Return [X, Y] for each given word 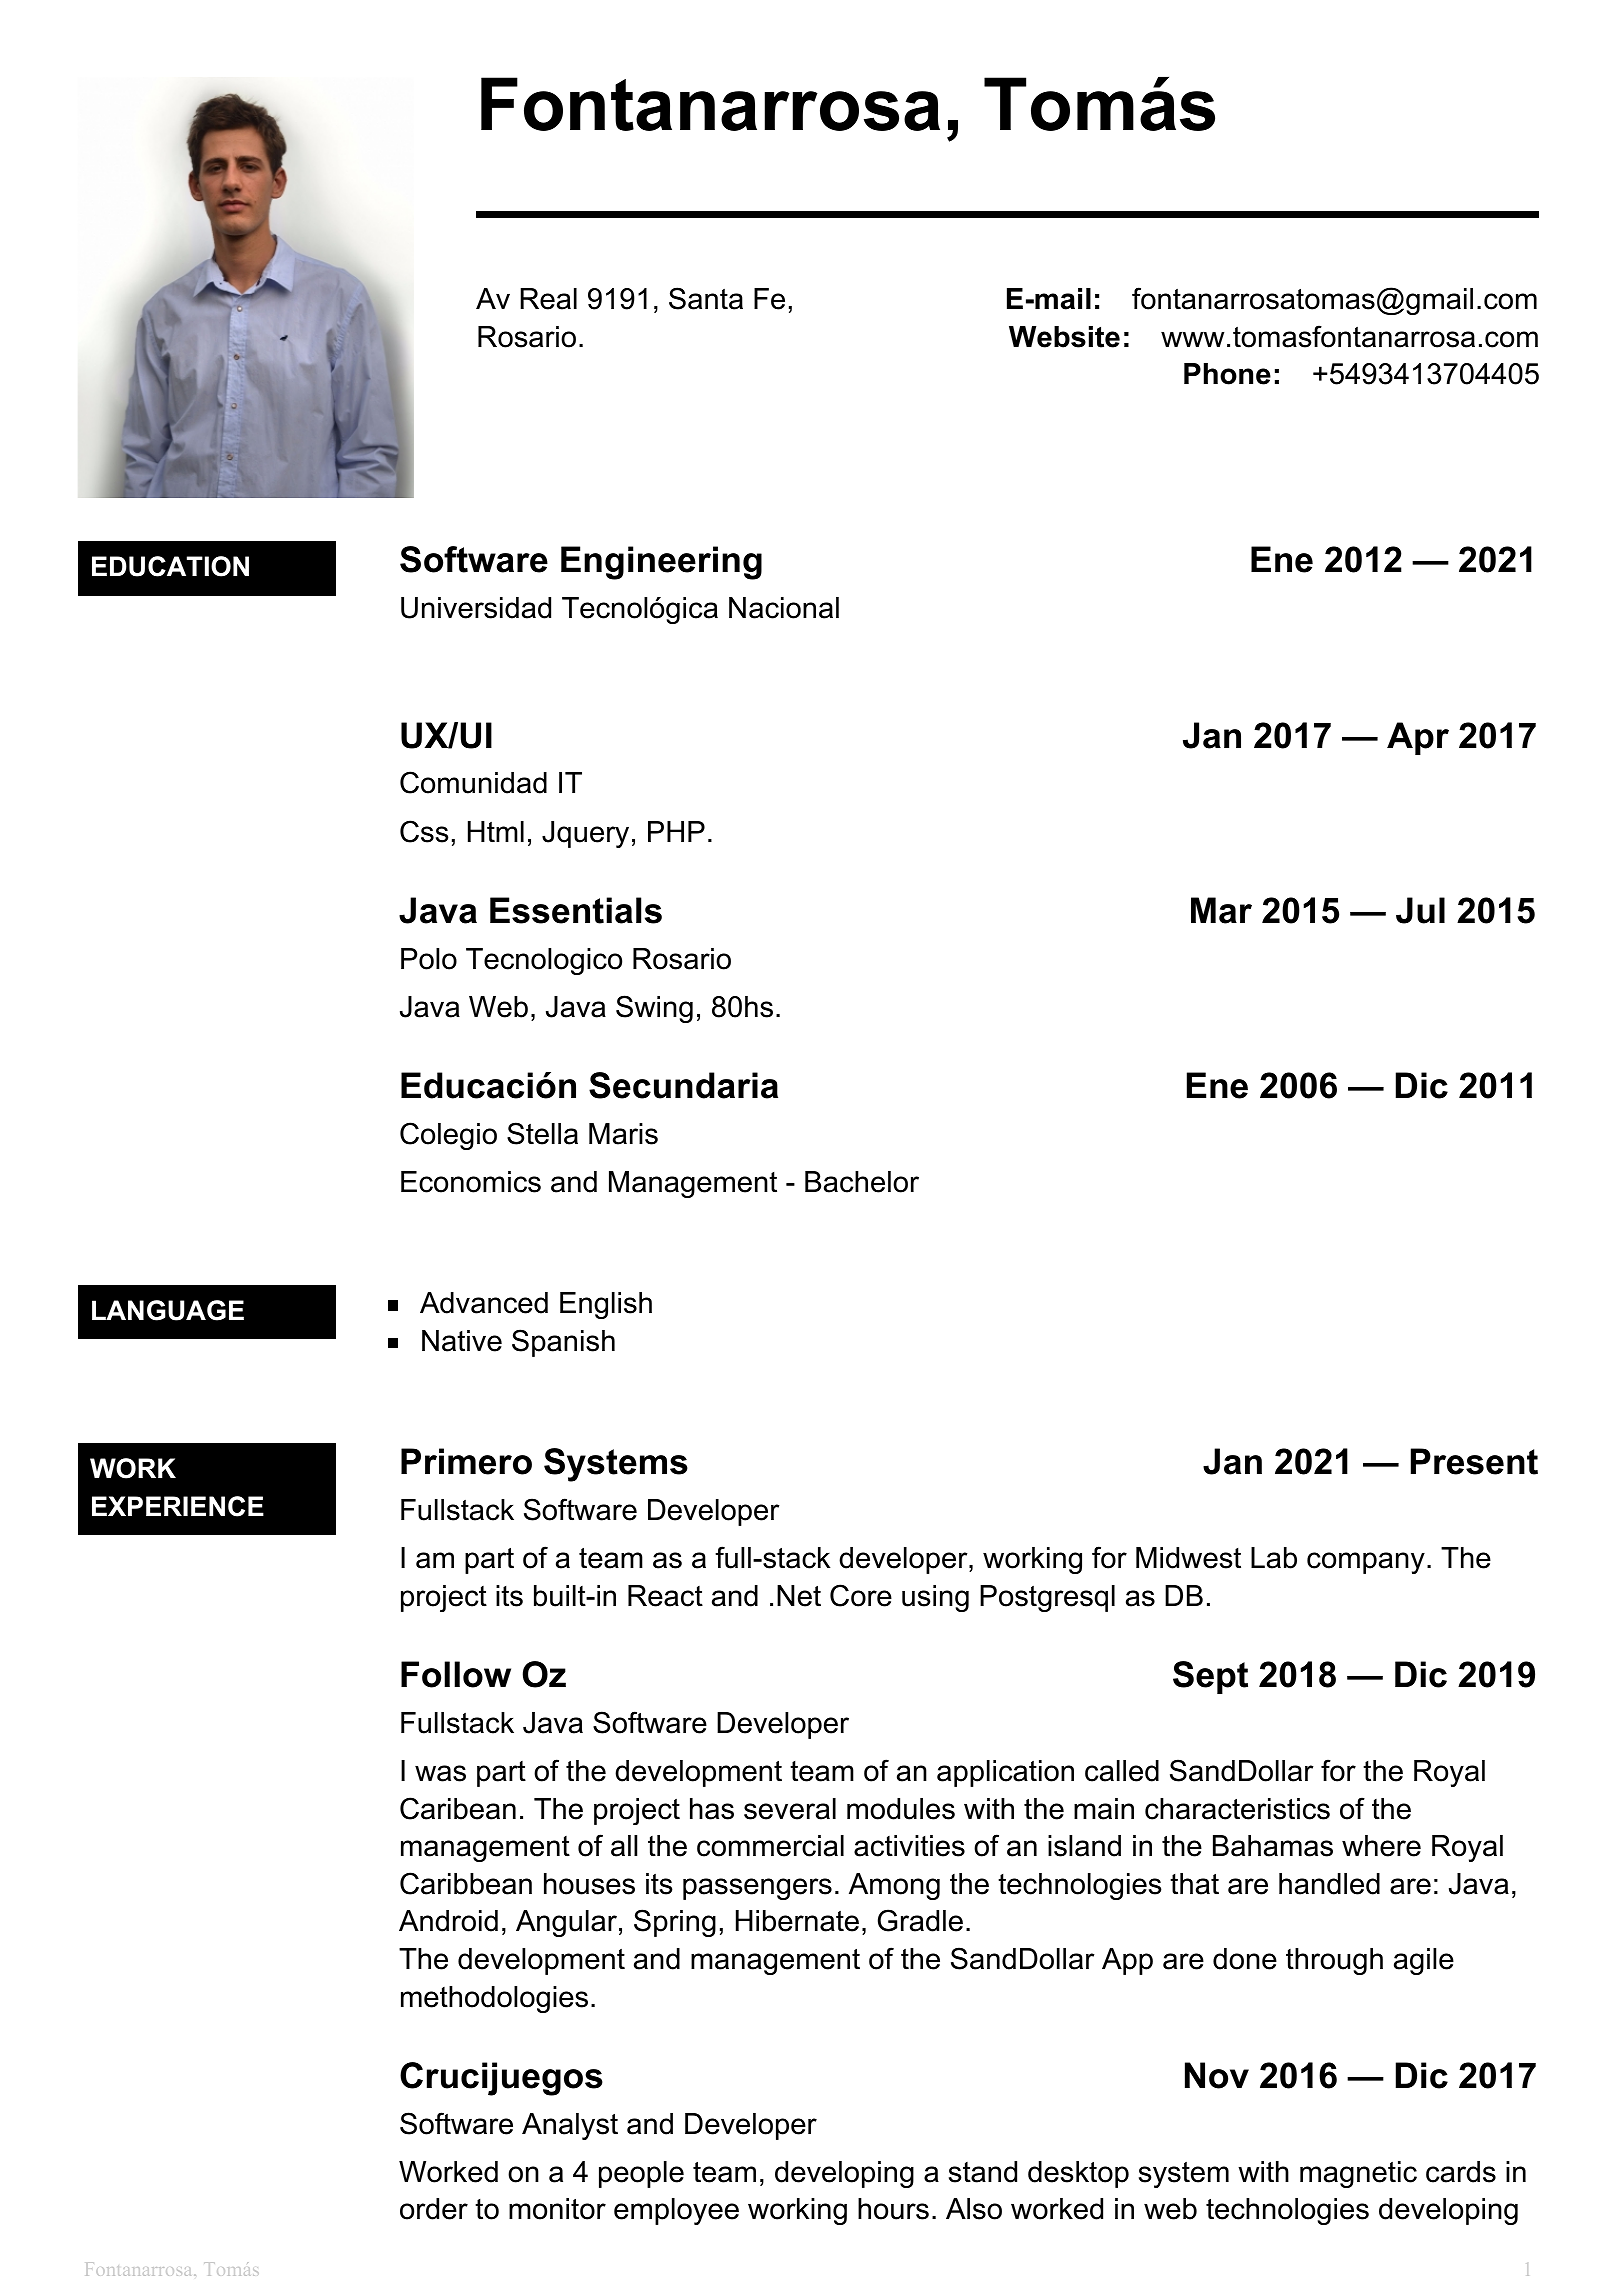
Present [1474, 1461]
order [434, 2209]
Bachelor [862, 1182]
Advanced [484, 1303]
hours [893, 2209]
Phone [1227, 374]
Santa [706, 298]
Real [548, 299]
